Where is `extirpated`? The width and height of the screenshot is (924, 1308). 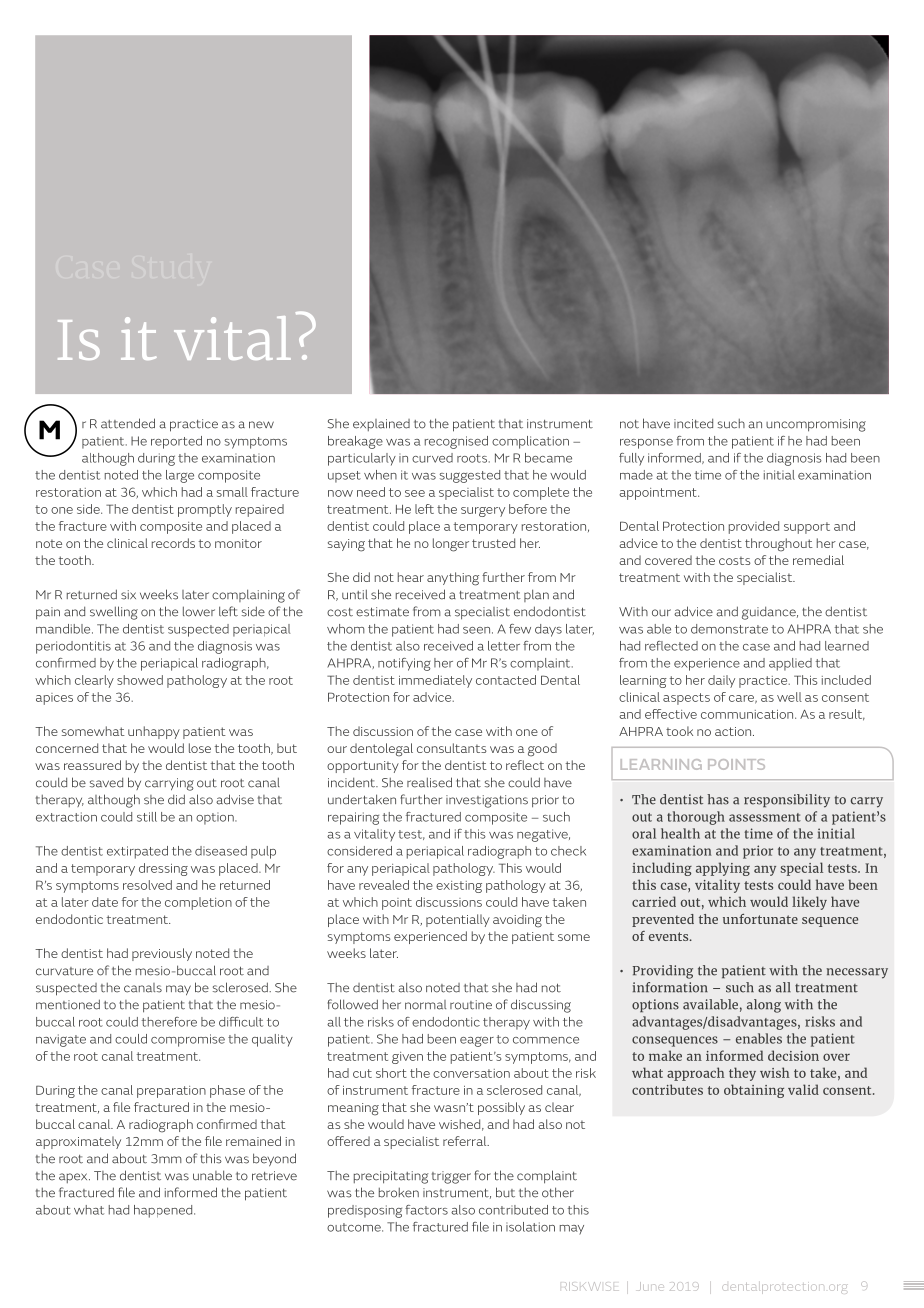 extirpated is located at coordinates (137, 852).
